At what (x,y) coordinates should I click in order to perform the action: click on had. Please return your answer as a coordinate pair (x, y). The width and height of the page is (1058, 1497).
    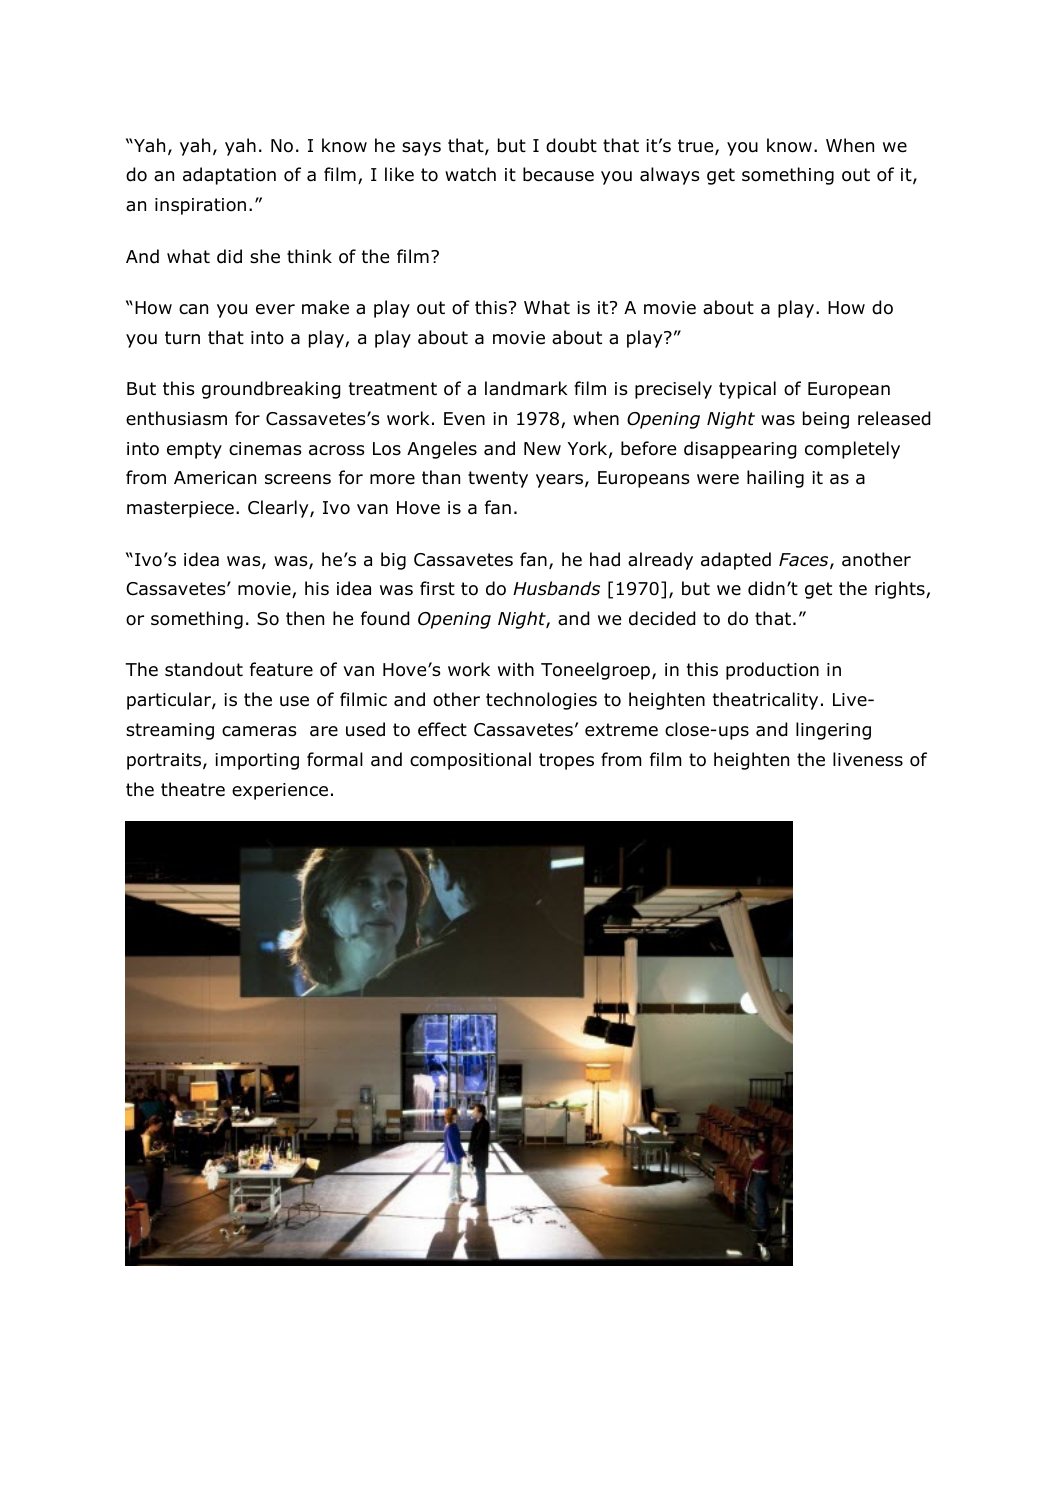
    Looking at the image, I should click on (605, 559).
